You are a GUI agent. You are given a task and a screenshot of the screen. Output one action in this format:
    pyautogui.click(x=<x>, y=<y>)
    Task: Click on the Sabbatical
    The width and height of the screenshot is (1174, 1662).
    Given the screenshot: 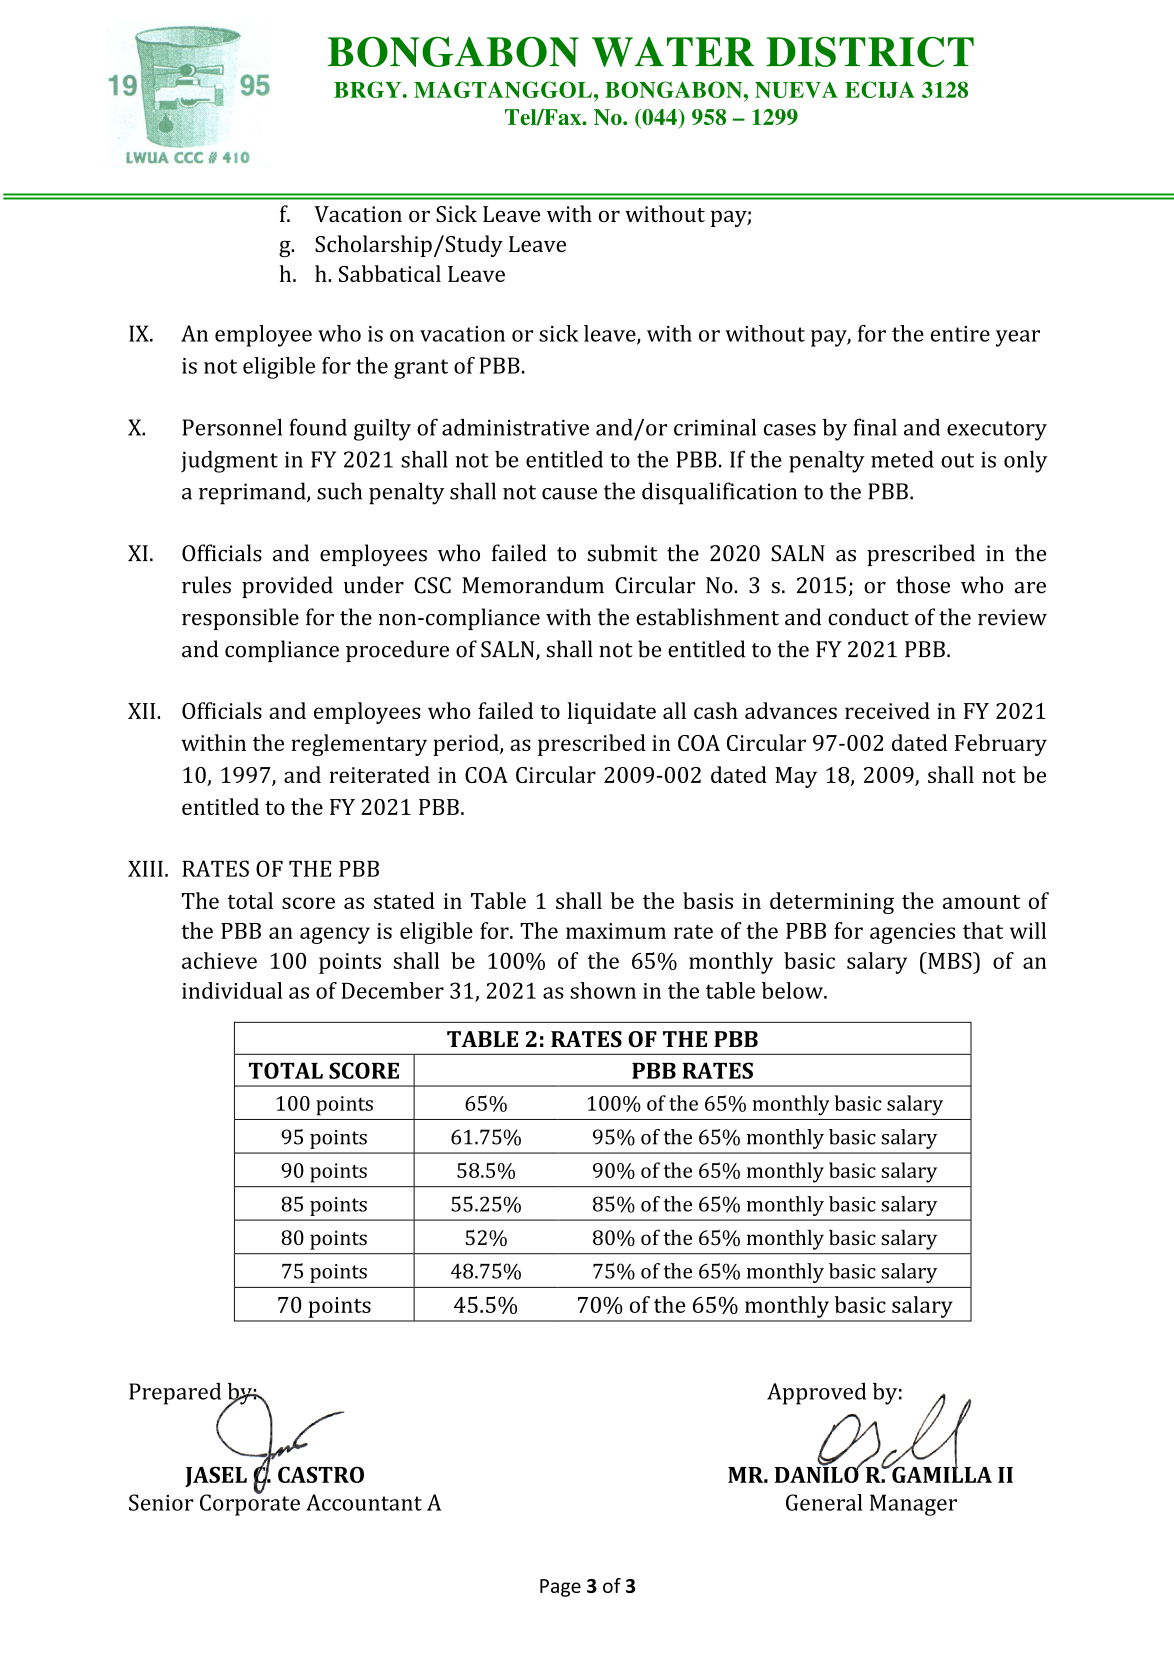 What is the action you would take?
    pyautogui.click(x=390, y=273)
